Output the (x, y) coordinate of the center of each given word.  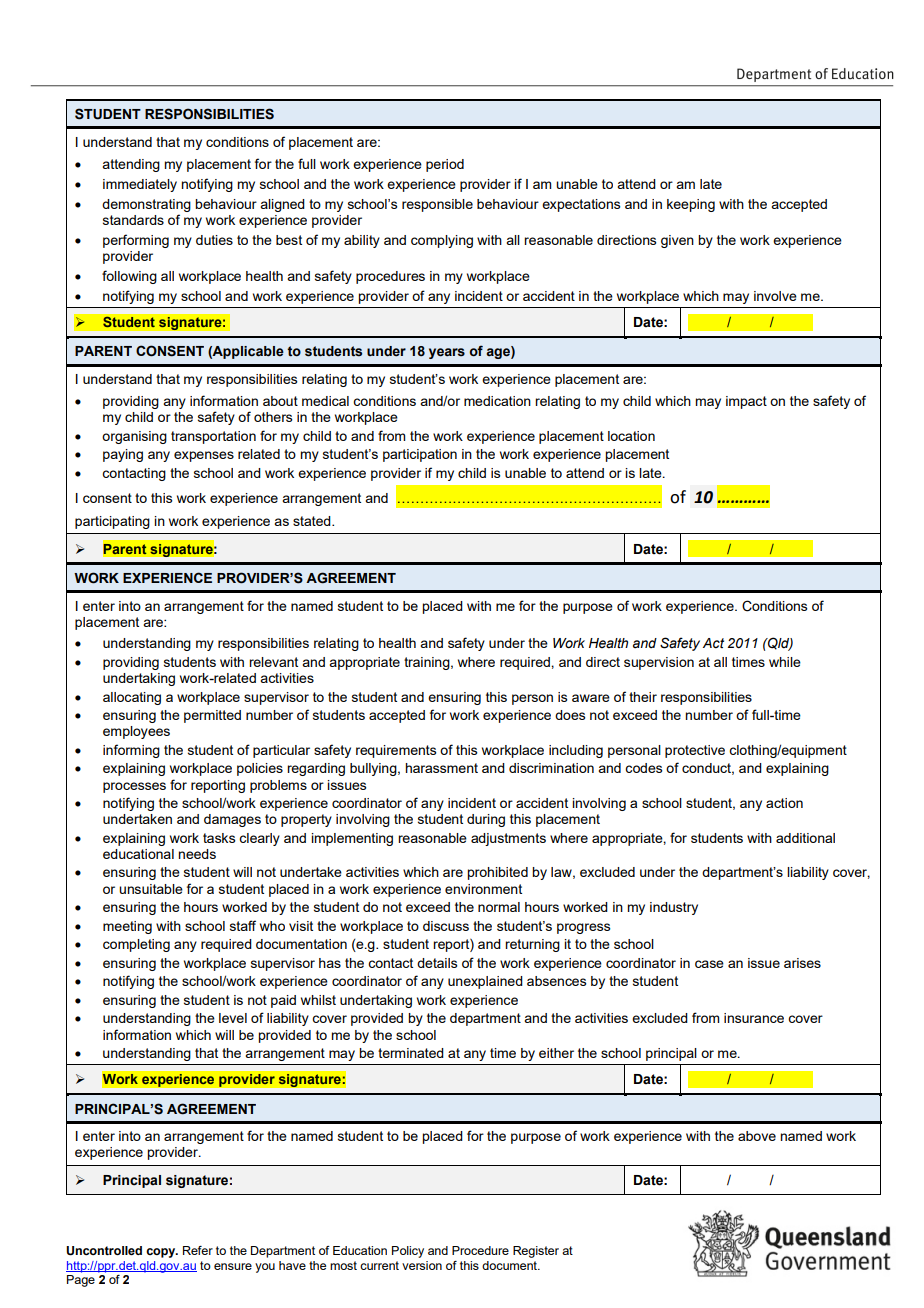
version (422, 1265)
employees (136, 732)
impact (746, 402)
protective (695, 751)
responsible (437, 205)
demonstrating (146, 205)
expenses (204, 456)
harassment (441, 768)
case (709, 964)
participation (420, 455)
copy (162, 1253)
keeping (691, 205)
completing (136, 945)
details (437, 963)
